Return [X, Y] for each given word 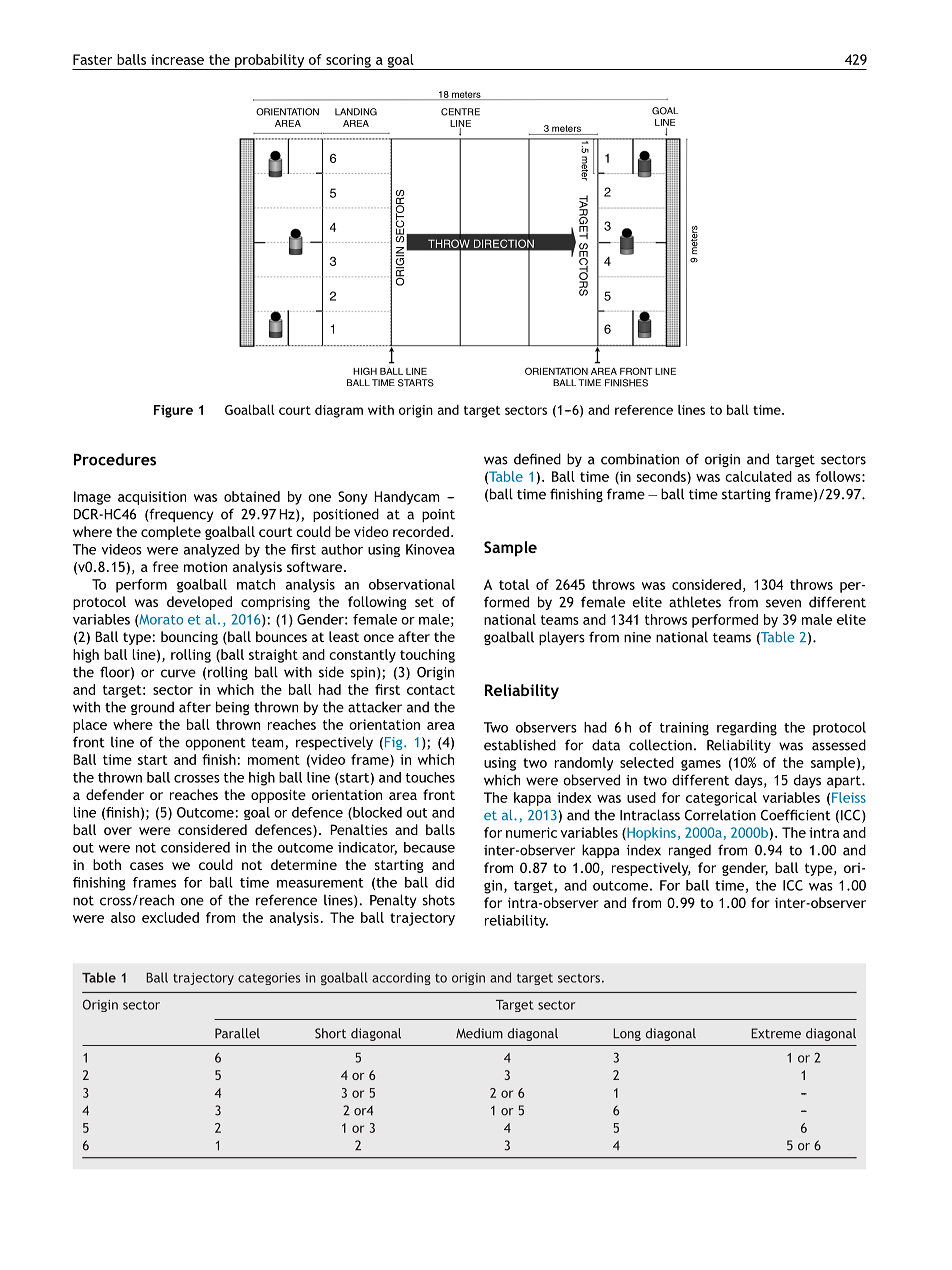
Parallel [237, 1033]
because [429, 847]
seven [783, 603]
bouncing [189, 638]
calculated [758, 476]
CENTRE [460, 112]
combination [640, 459]
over [118, 831]
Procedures [115, 459]
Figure [173, 411]
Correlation [720, 815]
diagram [339, 411]
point [438, 515]
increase [177, 59]
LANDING [356, 112]
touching [427, 656]
